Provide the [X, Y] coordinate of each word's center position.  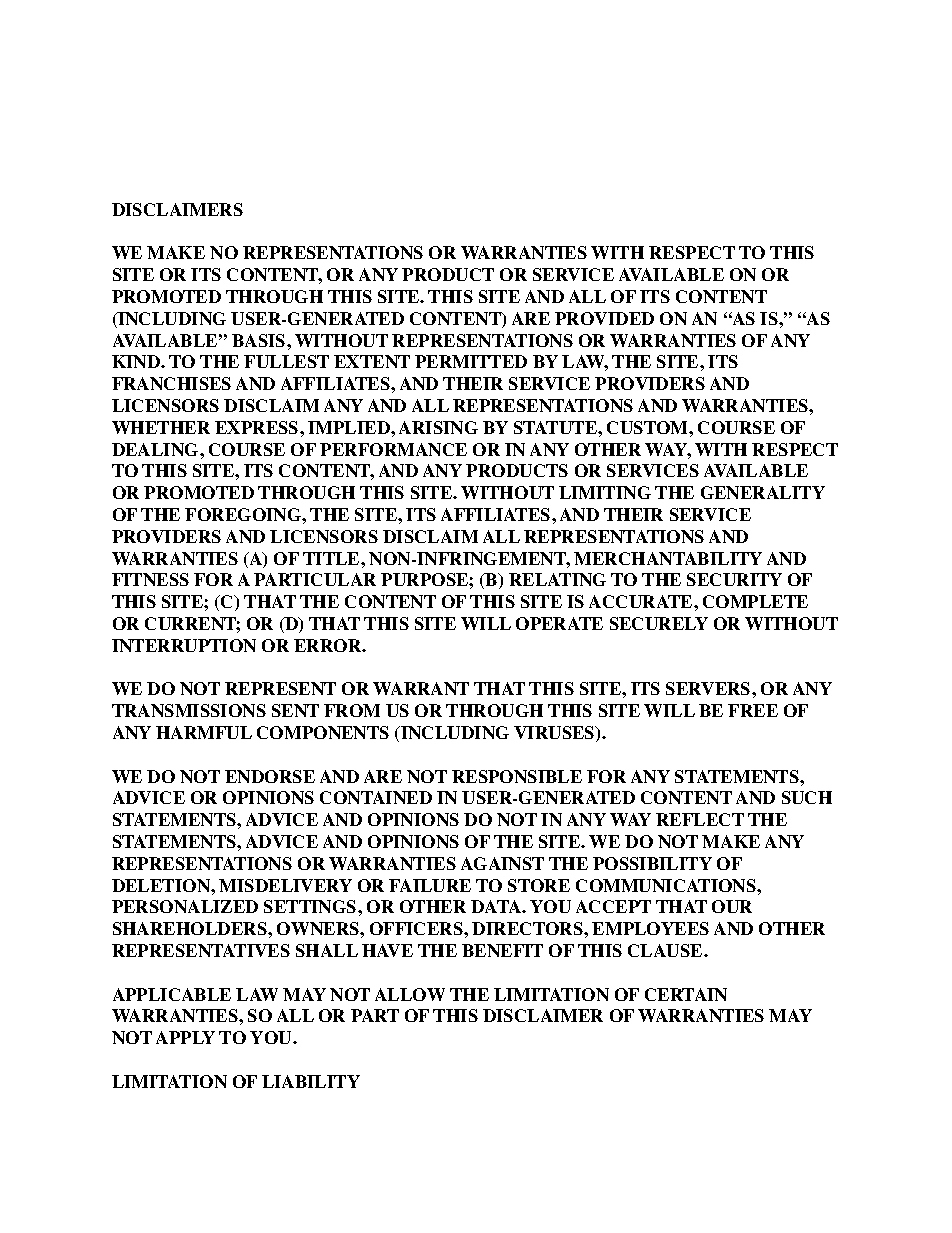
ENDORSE [270, 776]
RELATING [557, 579]
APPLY [185, 1037]
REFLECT [700, 819]
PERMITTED [471, 361]
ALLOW [410, 994]
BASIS [260, 340]
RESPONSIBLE [517, 776]
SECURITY [734, 579]
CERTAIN [686, 994]
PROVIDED [604, 318]
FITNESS [150, 579]
